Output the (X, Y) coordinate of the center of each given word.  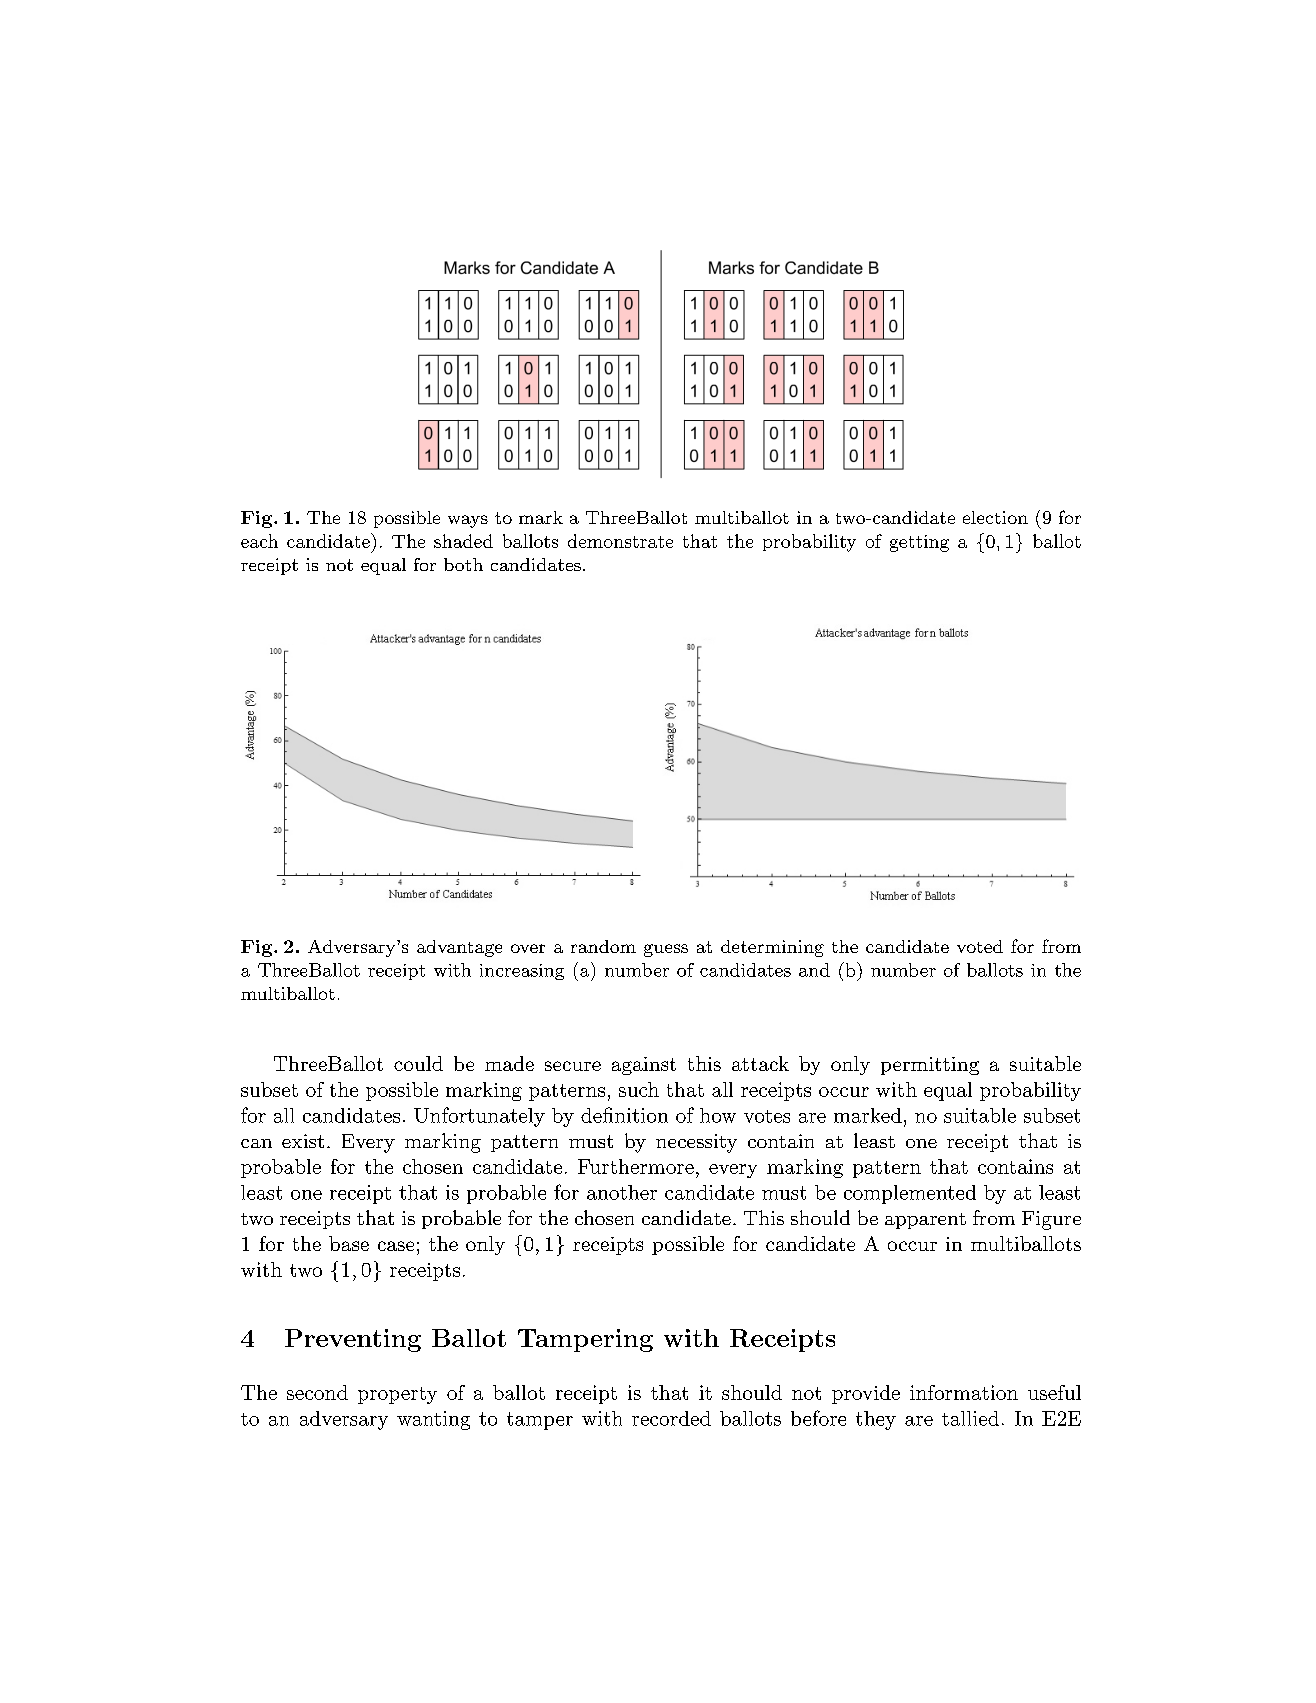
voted (980, 946)
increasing (522, 972)
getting (919, 543)
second (317, 1392)
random (603, 946)
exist (303, 1141)
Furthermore (636, 1166)
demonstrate (620, 541)
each (259, 541)
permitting (930, 1066)
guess (666, 950)
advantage (459, 948)
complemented (910, 1194)
